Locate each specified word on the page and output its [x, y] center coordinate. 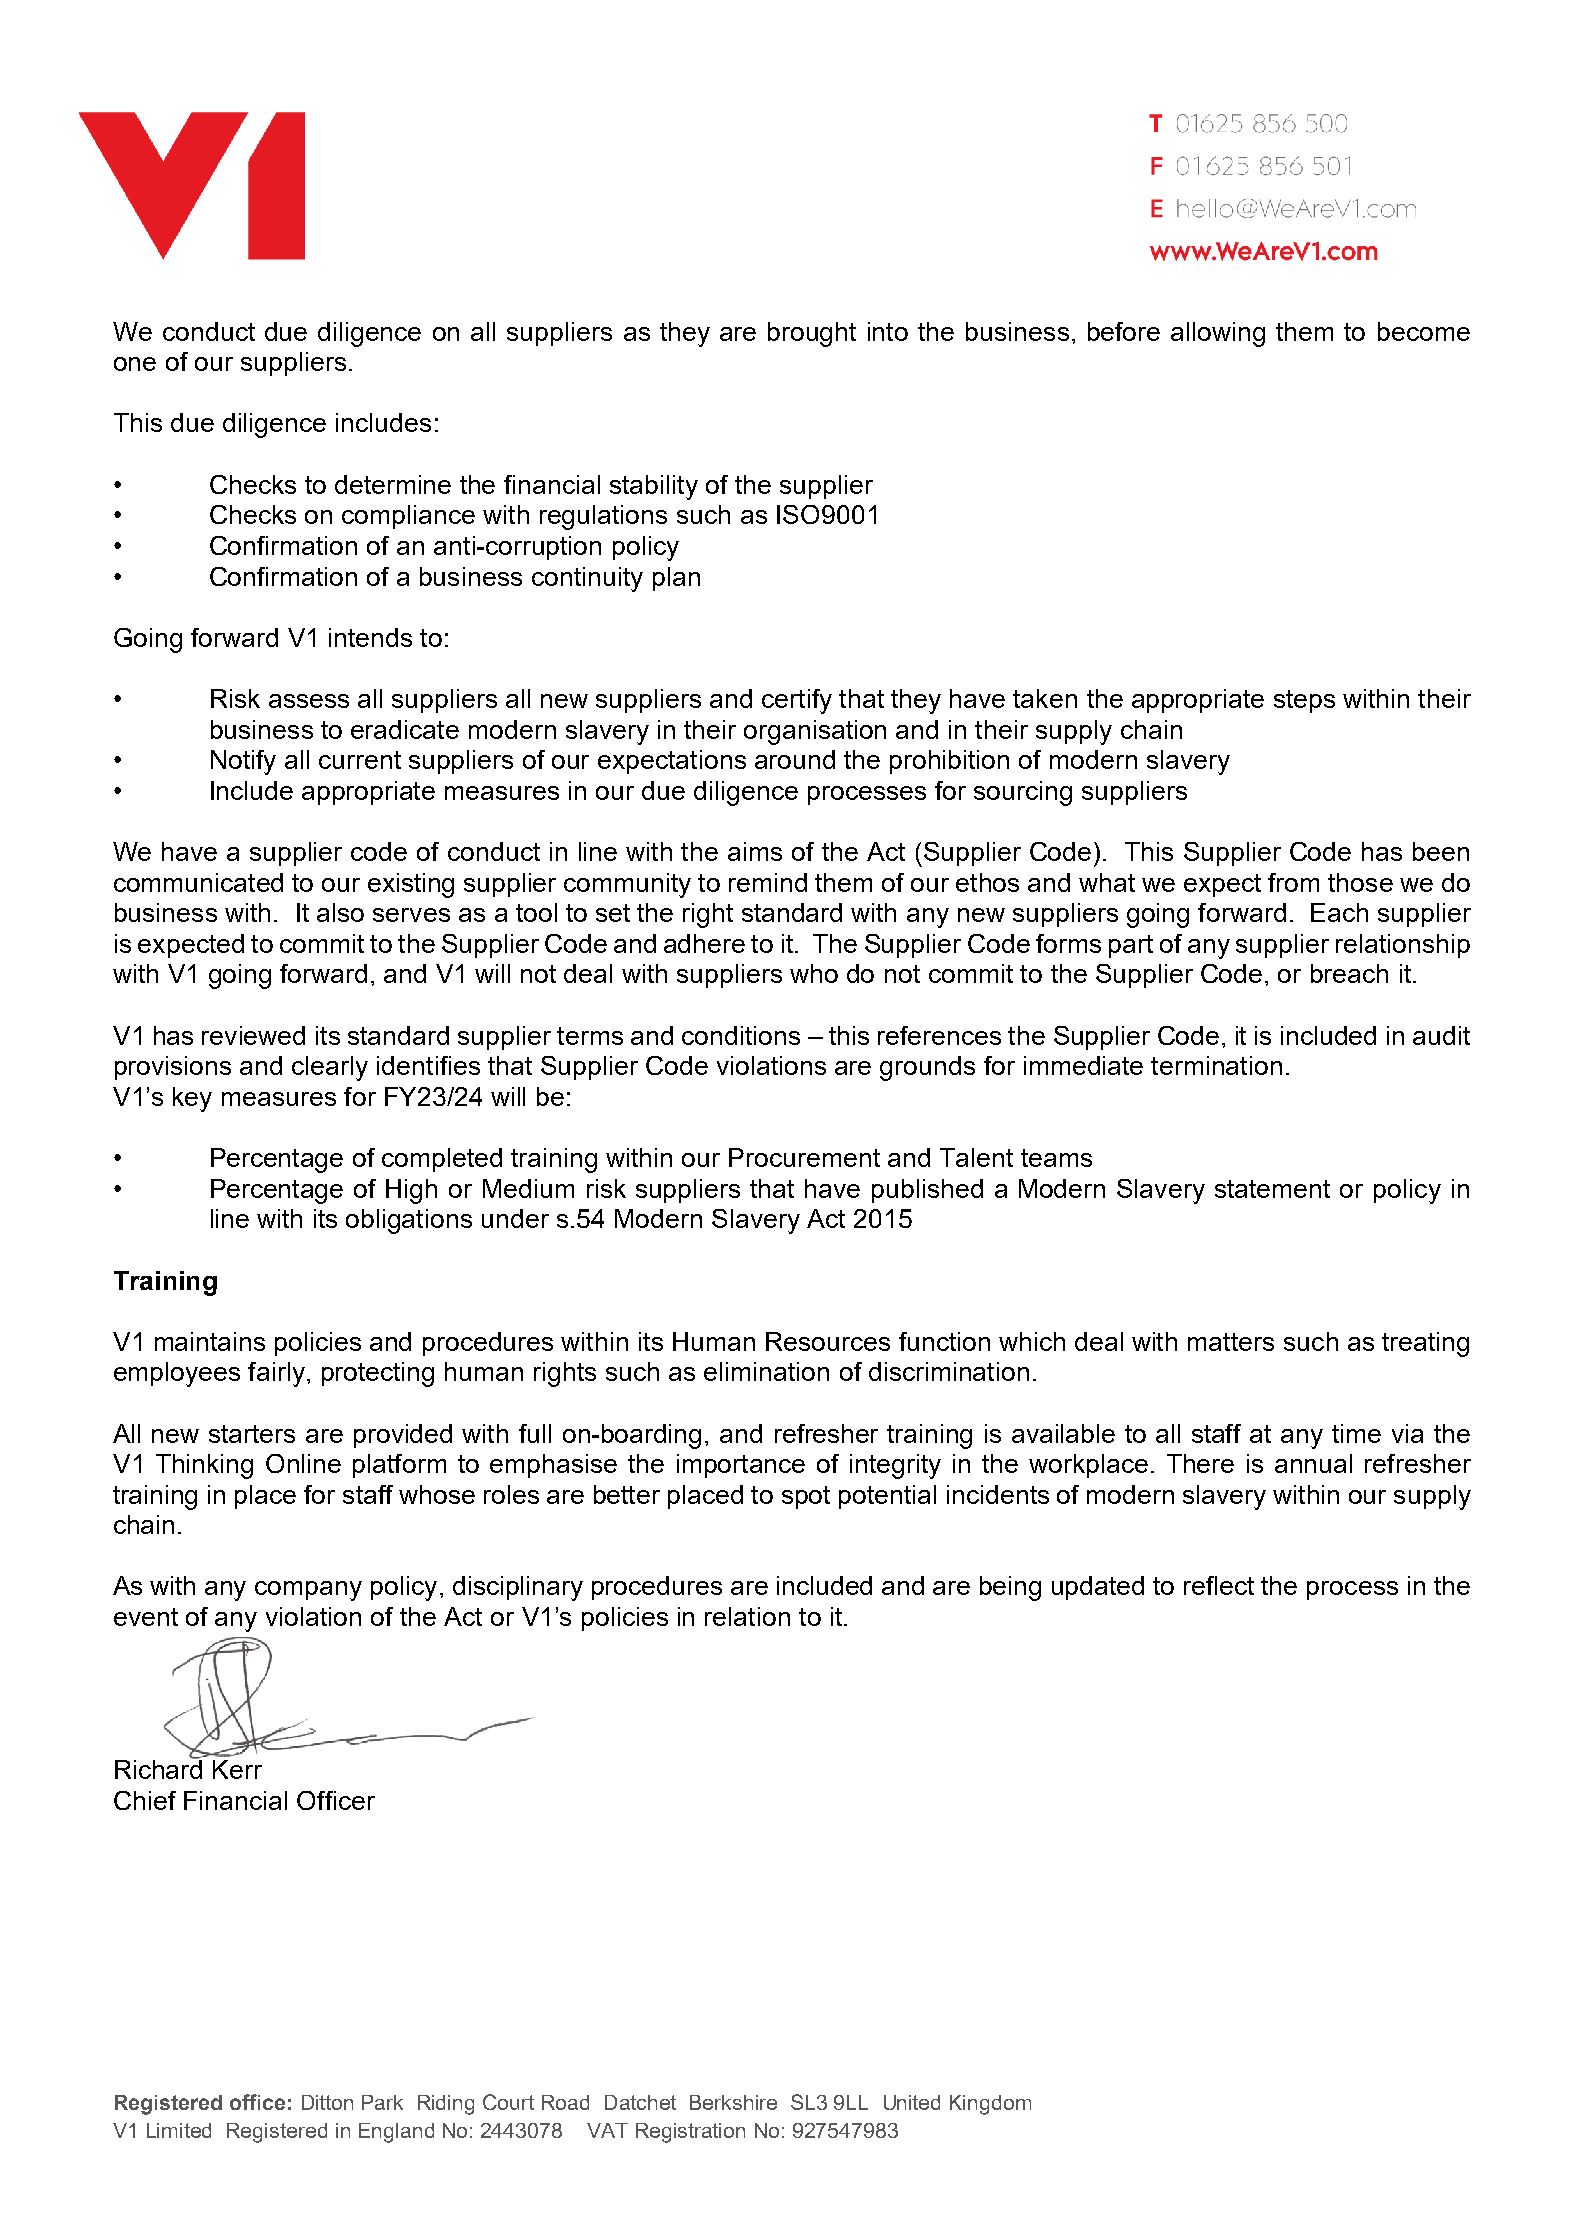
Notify [243, 762]
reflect [1219, 1585]
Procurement [804, 1157]
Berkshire [733, 2102]
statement [1272, 1189]
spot [806, 1497]
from [1293, 882]
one [135, 364]
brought [812, 334]
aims [755, 851]
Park [382, 2102]
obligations [409, 1221]
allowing [1218, 334]
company [308, 1591]
